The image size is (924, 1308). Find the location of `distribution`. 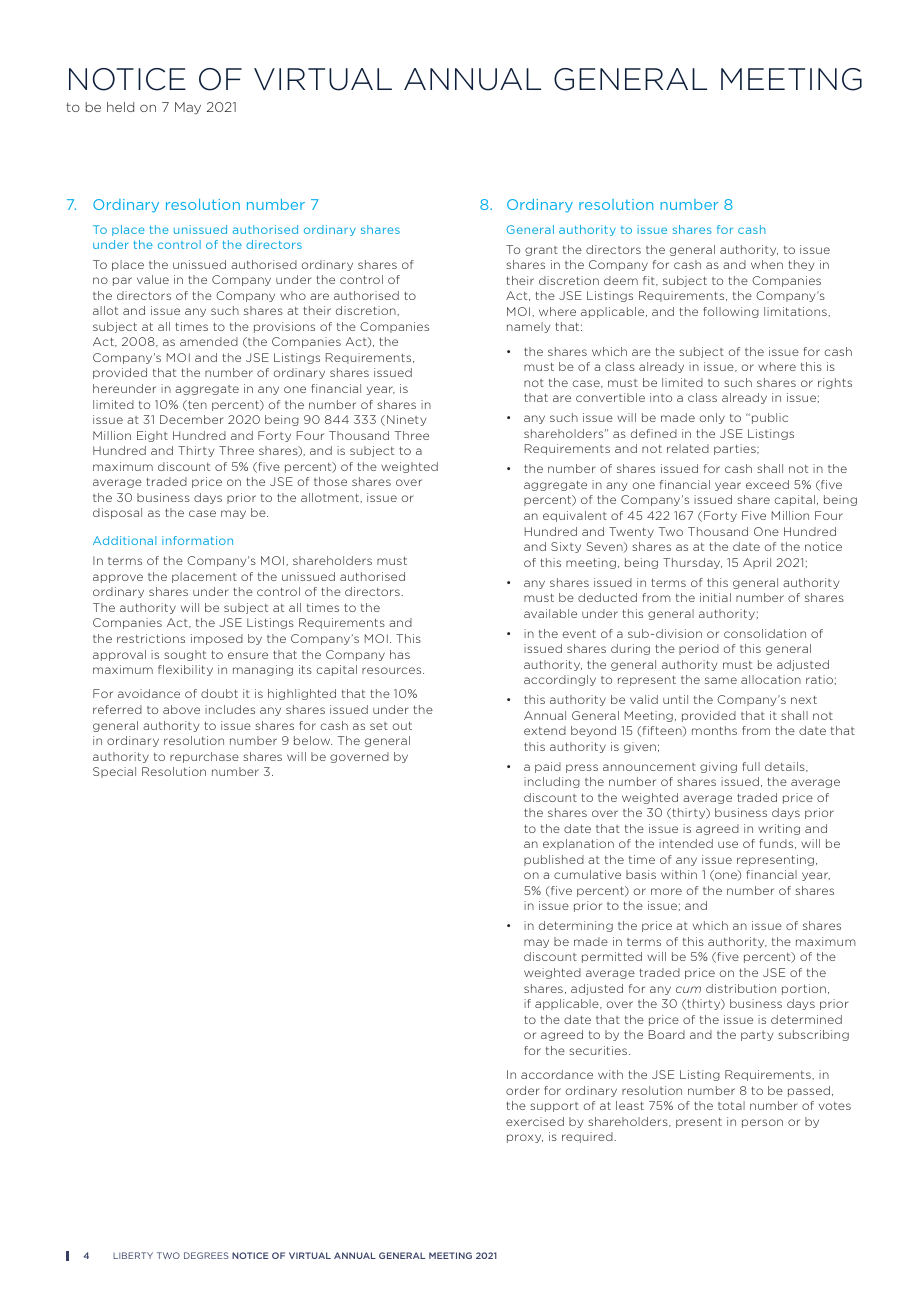

distribution is located at coordinates (741, 988).
